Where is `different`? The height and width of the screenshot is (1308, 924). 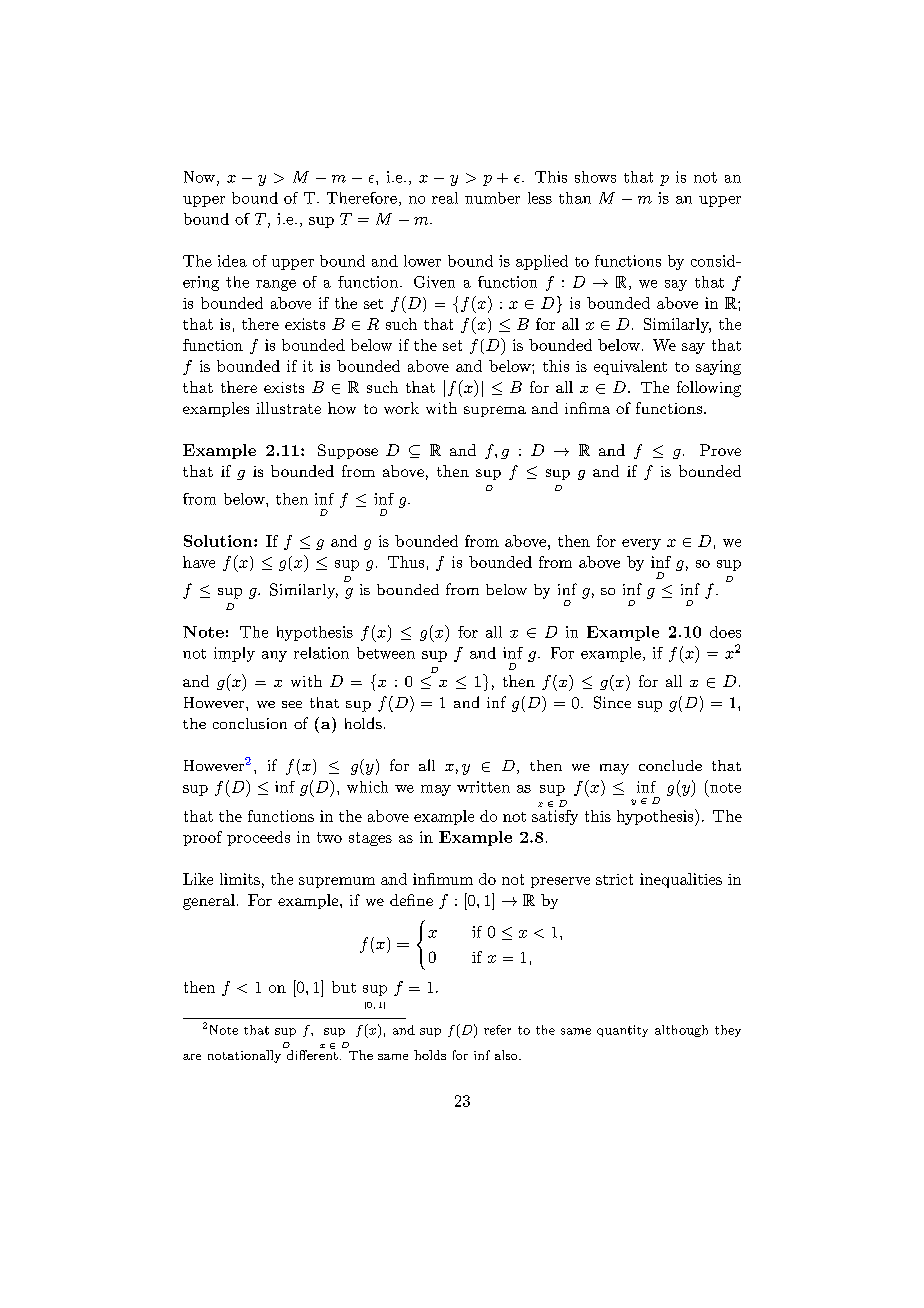
different is located at coordinates (312, 1054).
